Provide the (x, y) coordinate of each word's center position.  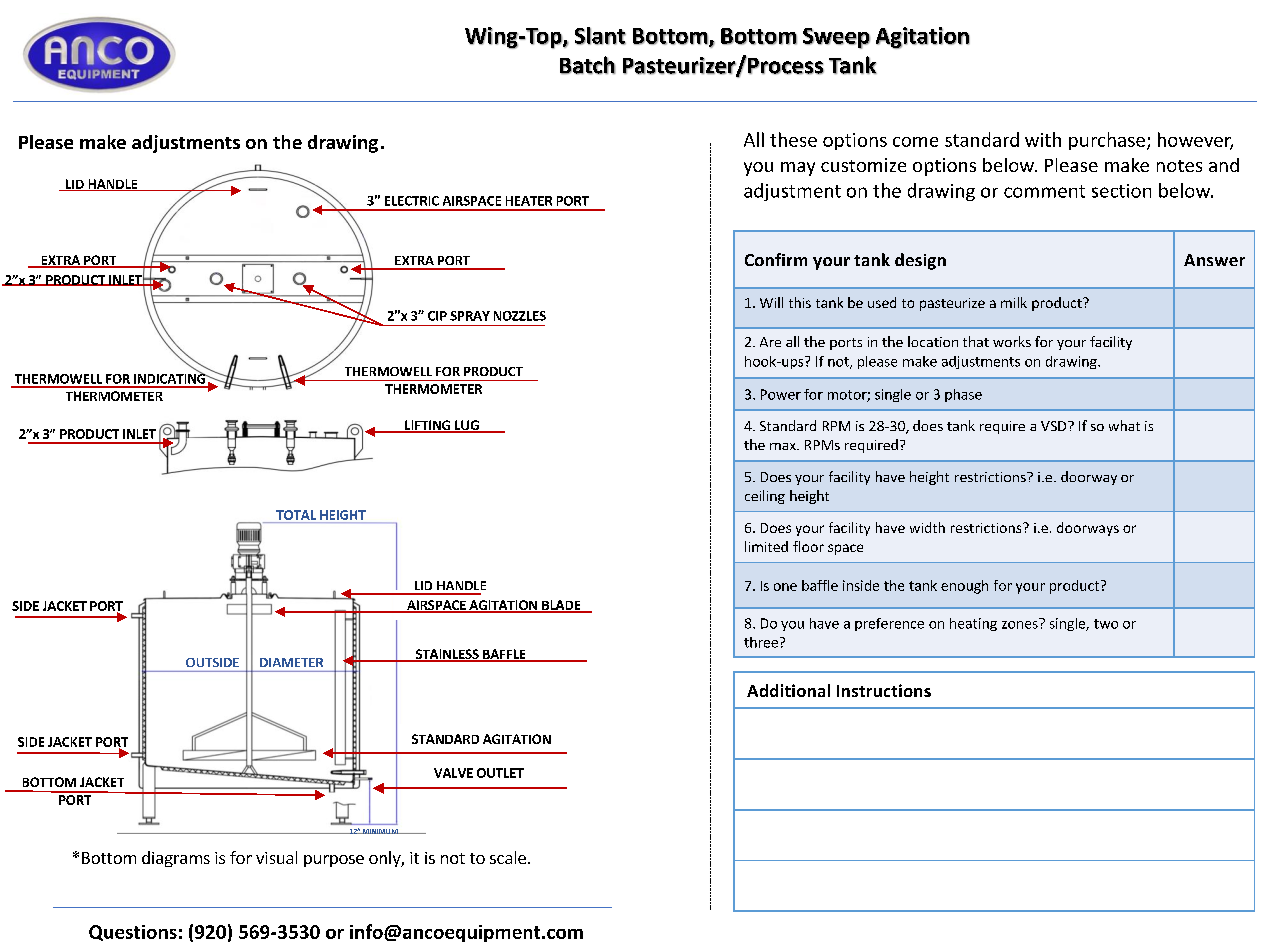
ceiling (765, 497)
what (1124, 425)
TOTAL (296, 515)
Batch (588, 65)
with (1043, 139)
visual (276, 857)
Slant (600, 36)
